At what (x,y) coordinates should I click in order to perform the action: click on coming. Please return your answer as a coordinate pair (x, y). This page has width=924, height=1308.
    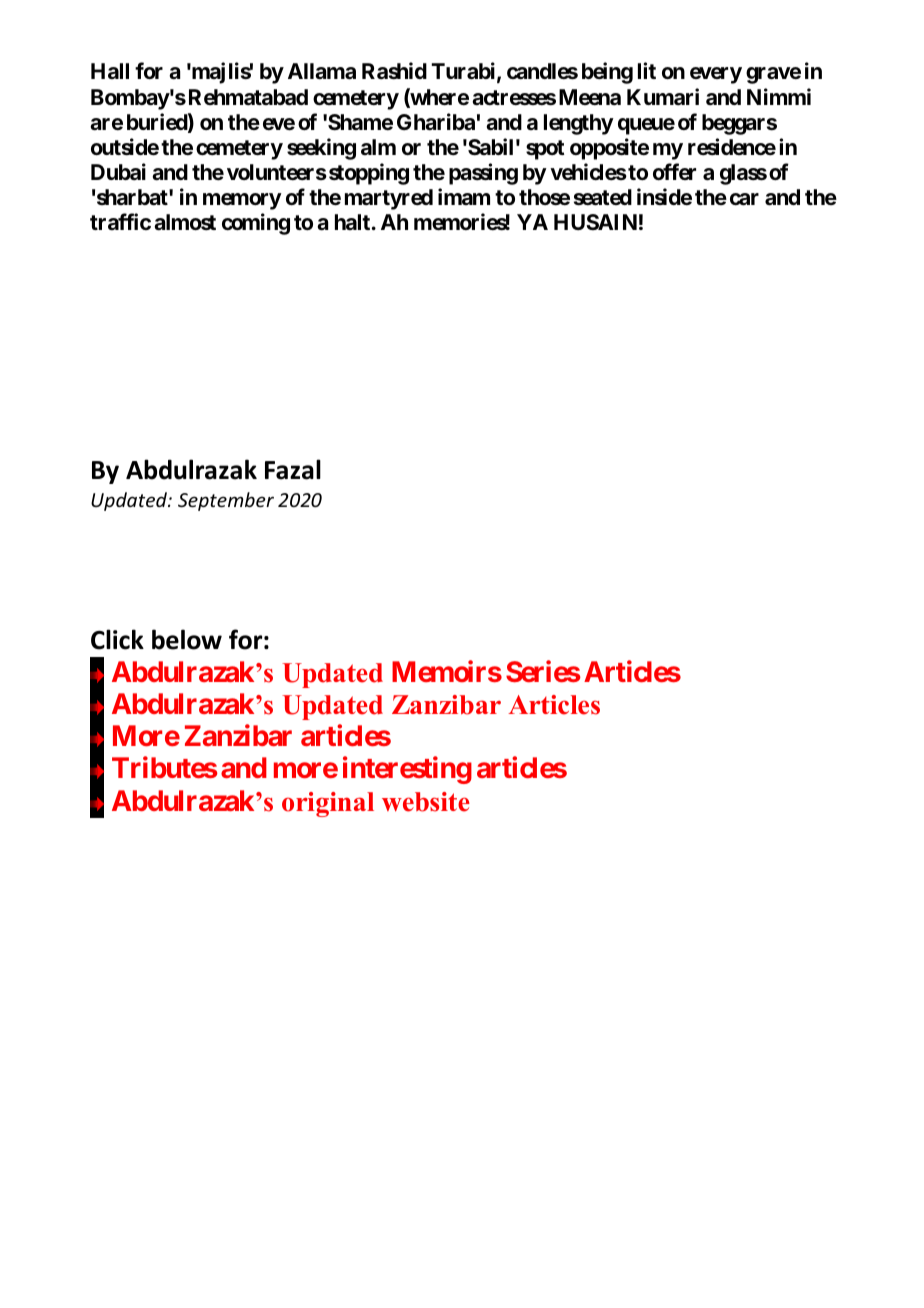
    Looking at the image, I should click on (256, 224).
